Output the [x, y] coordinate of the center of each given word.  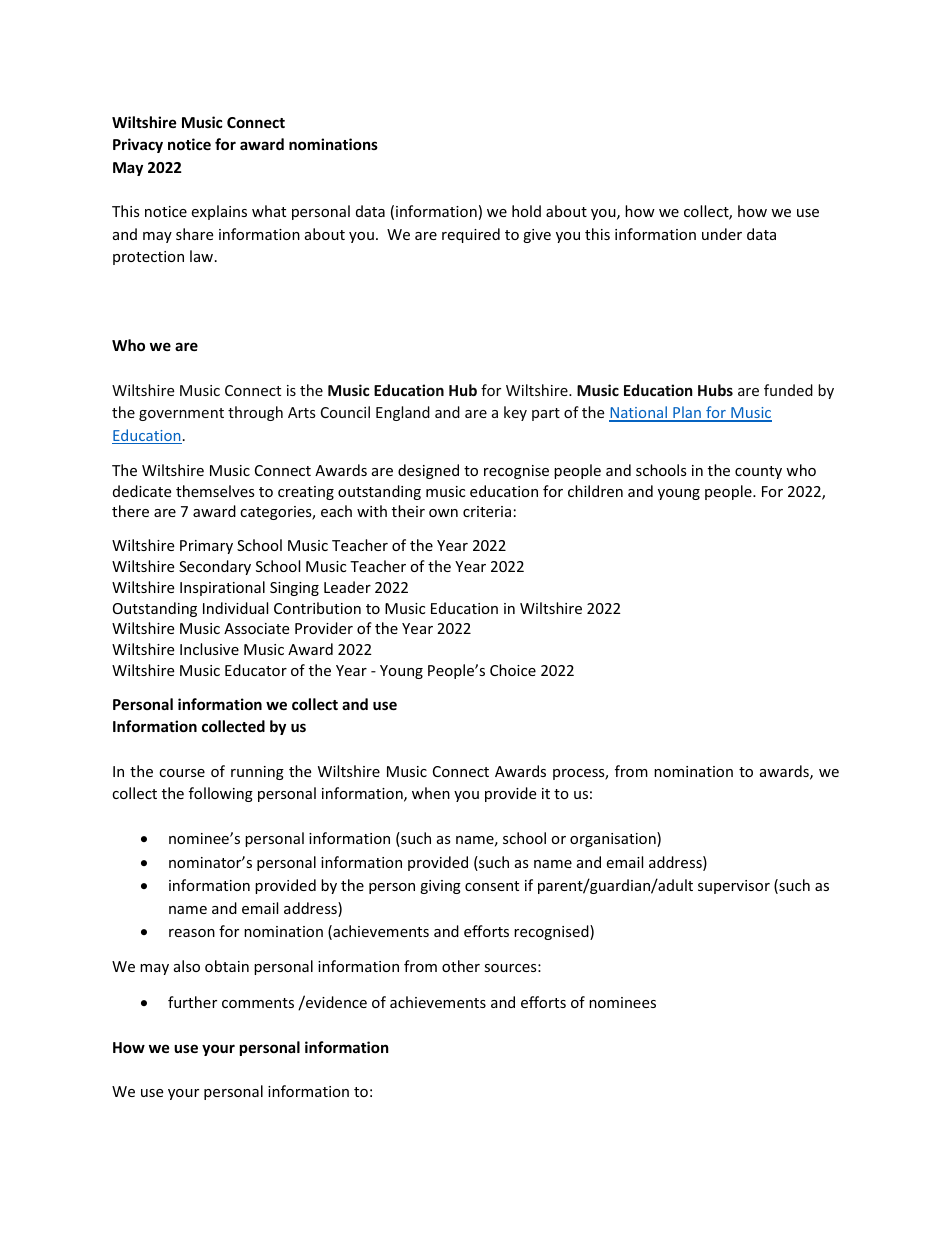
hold [526, 211]
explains [219, 212]
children [595, 491]
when [431, 793]
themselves [215, 491]
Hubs [715, 390]
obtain [227, 966]
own [443, 513]
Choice [513, 670]
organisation [614, 839]
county [758, 472]
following [221, 794]
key [515, 413]
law [203, 256]
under [722, 234]
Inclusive [209, 649]
